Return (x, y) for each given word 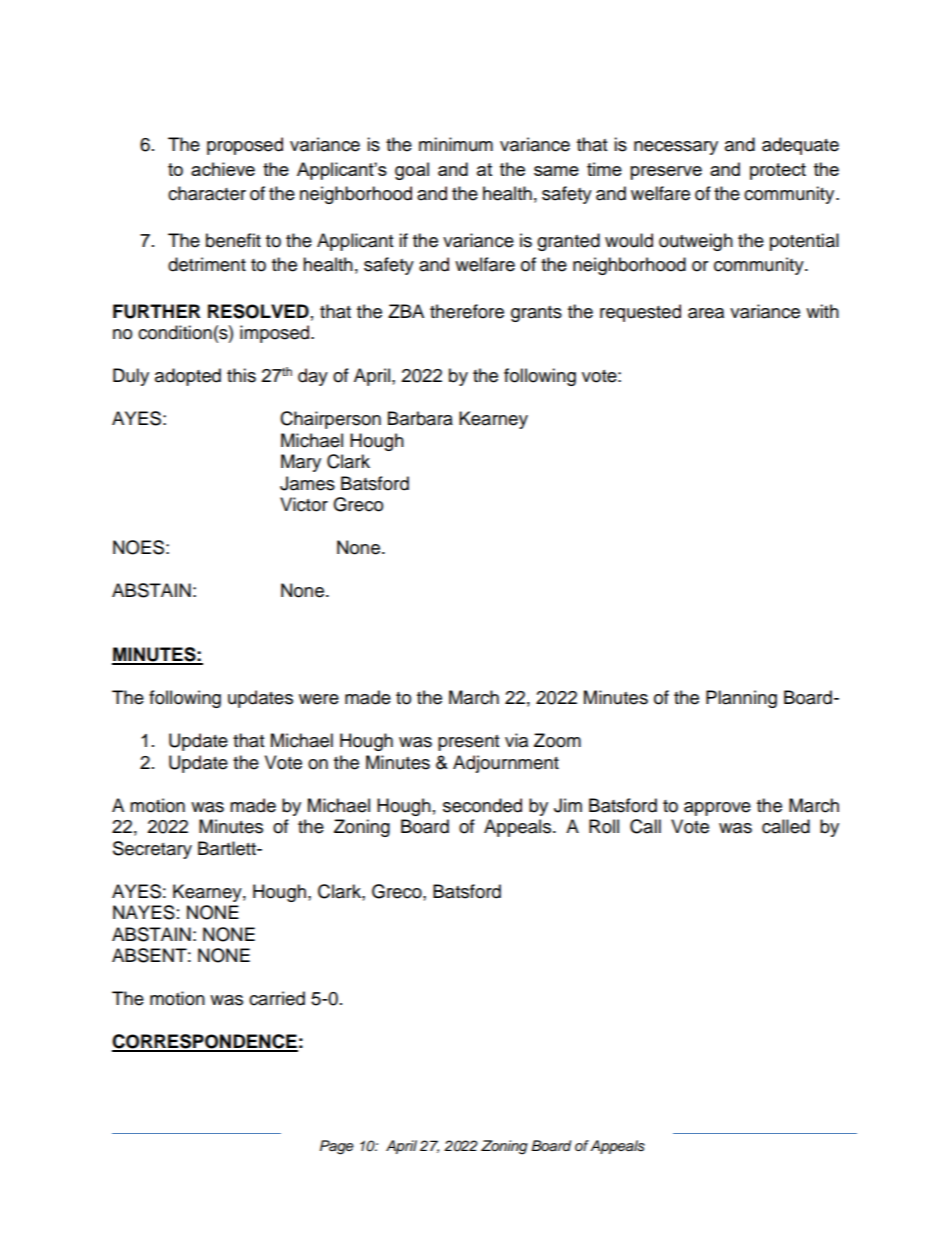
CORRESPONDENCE (205, 1042)
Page (337, 1147)
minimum (456, 144)
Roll (604, 826)
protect (778, 171)
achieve (223, 169)
